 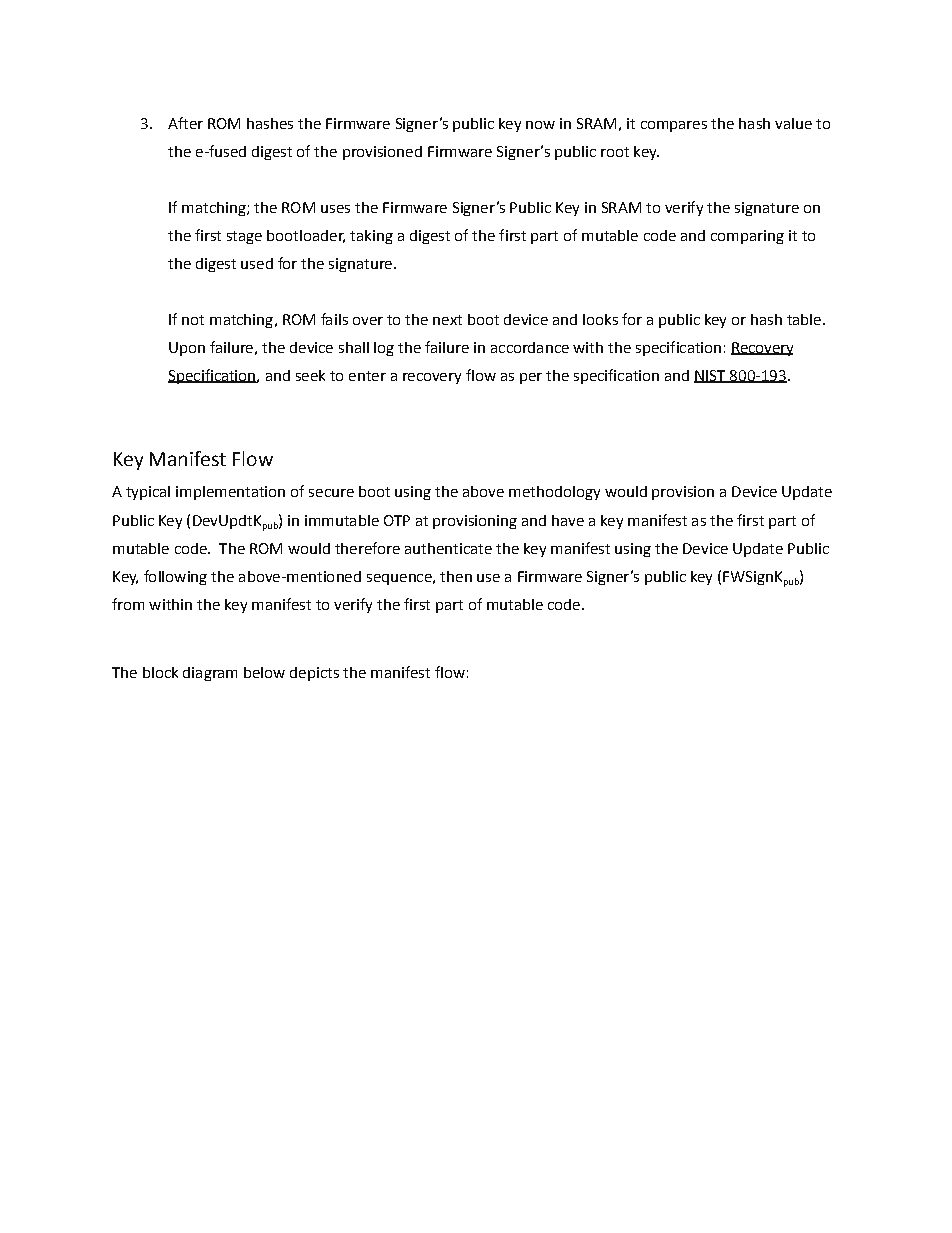 I want to click on not, so click(x=193, y=320).
